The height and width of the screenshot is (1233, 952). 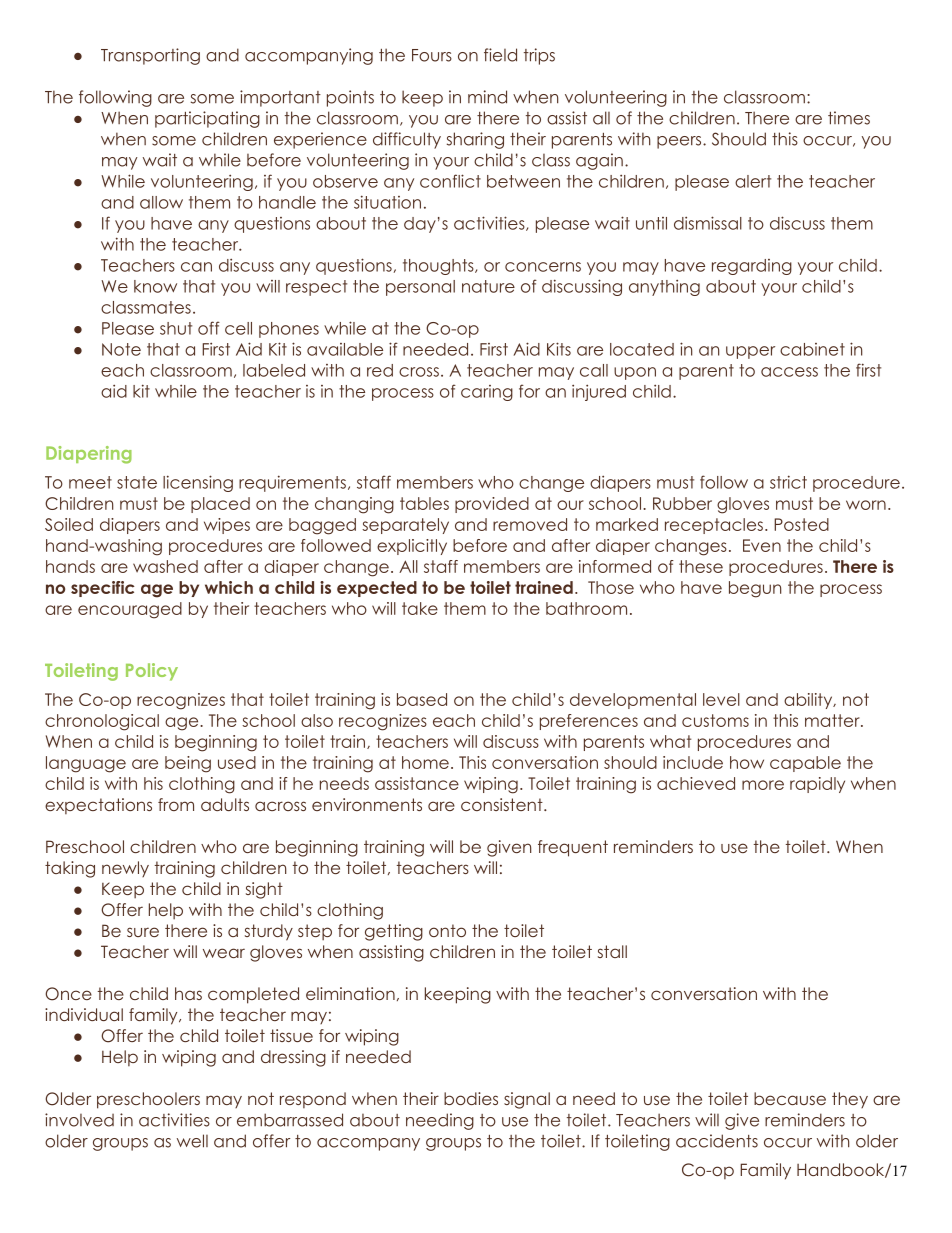 What do you see at coordinates (150, 56) in the screenshot?
I see `Transporting` at bounding box center [150, 56].
